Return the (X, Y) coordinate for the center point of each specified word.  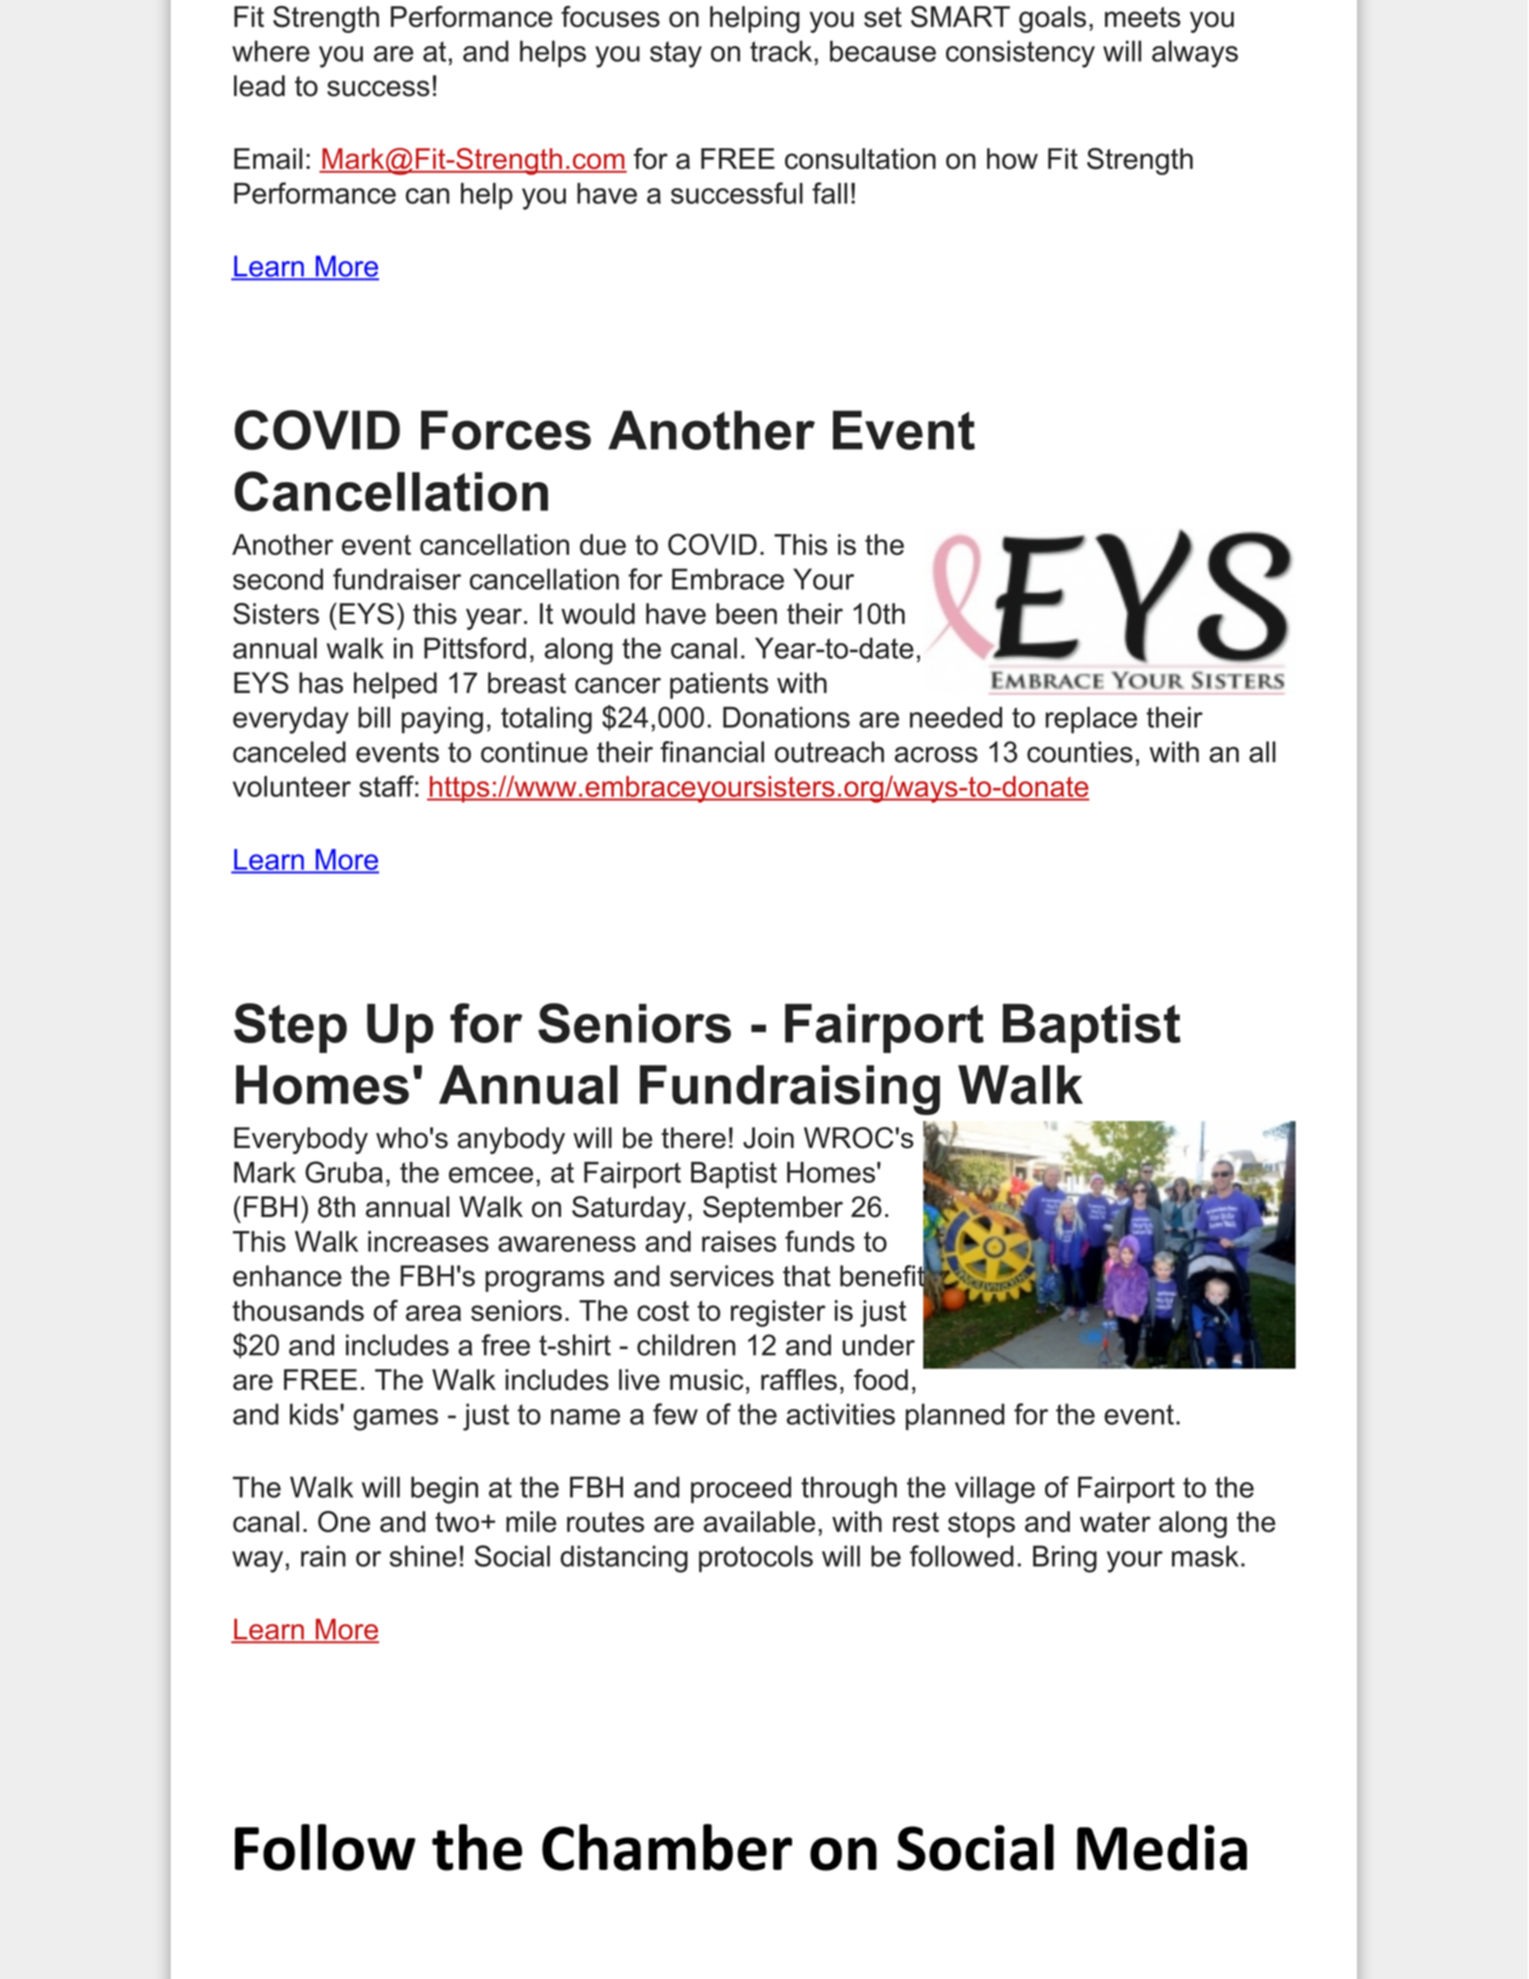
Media (1162, 1847)
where (271, 51)
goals (1052, 19)
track (782, 51)
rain (323, 1556)
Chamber (667, 1847)
